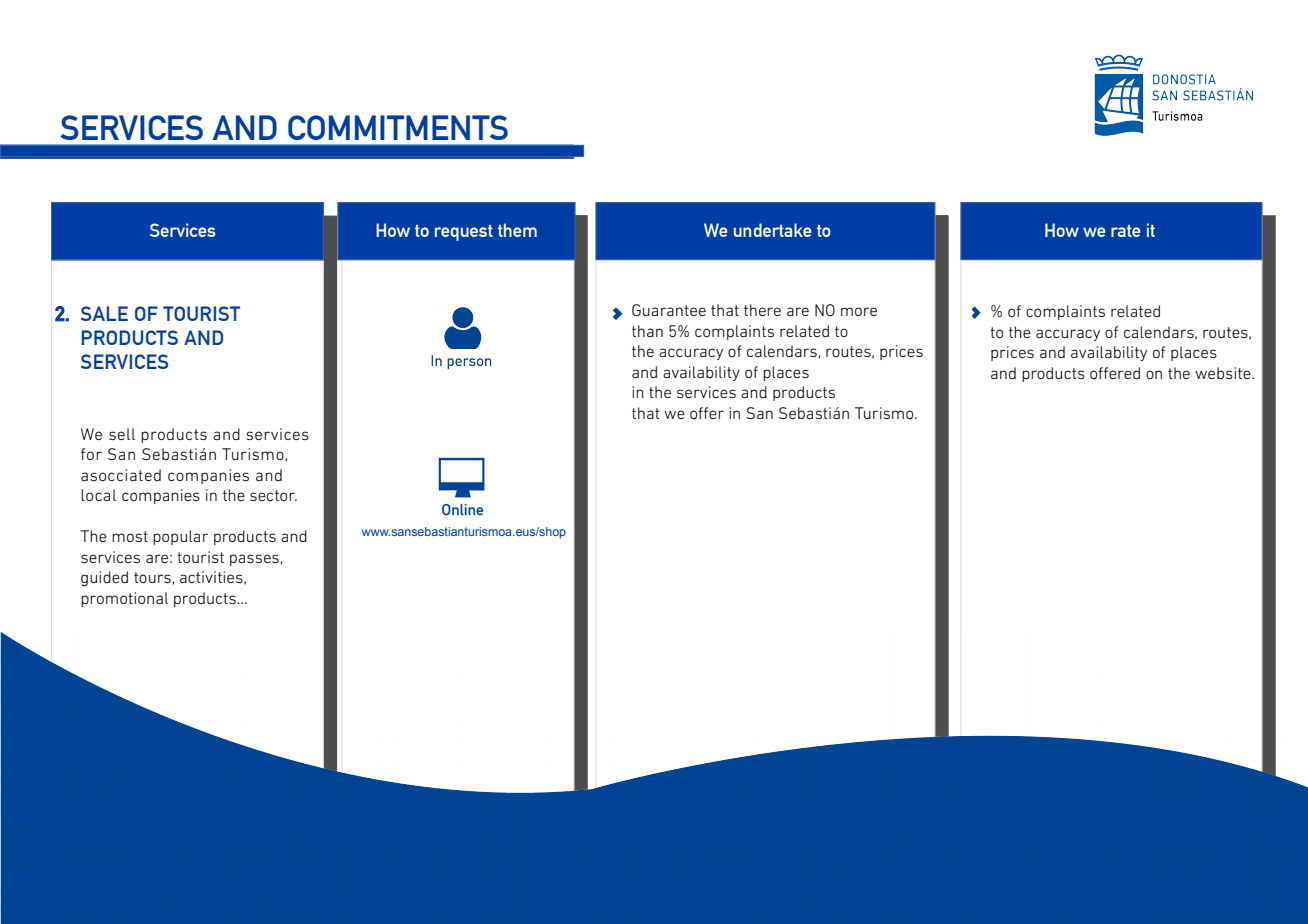  Describe the element at coordinates (1224, 373) in the document. I see `website` at that location.
